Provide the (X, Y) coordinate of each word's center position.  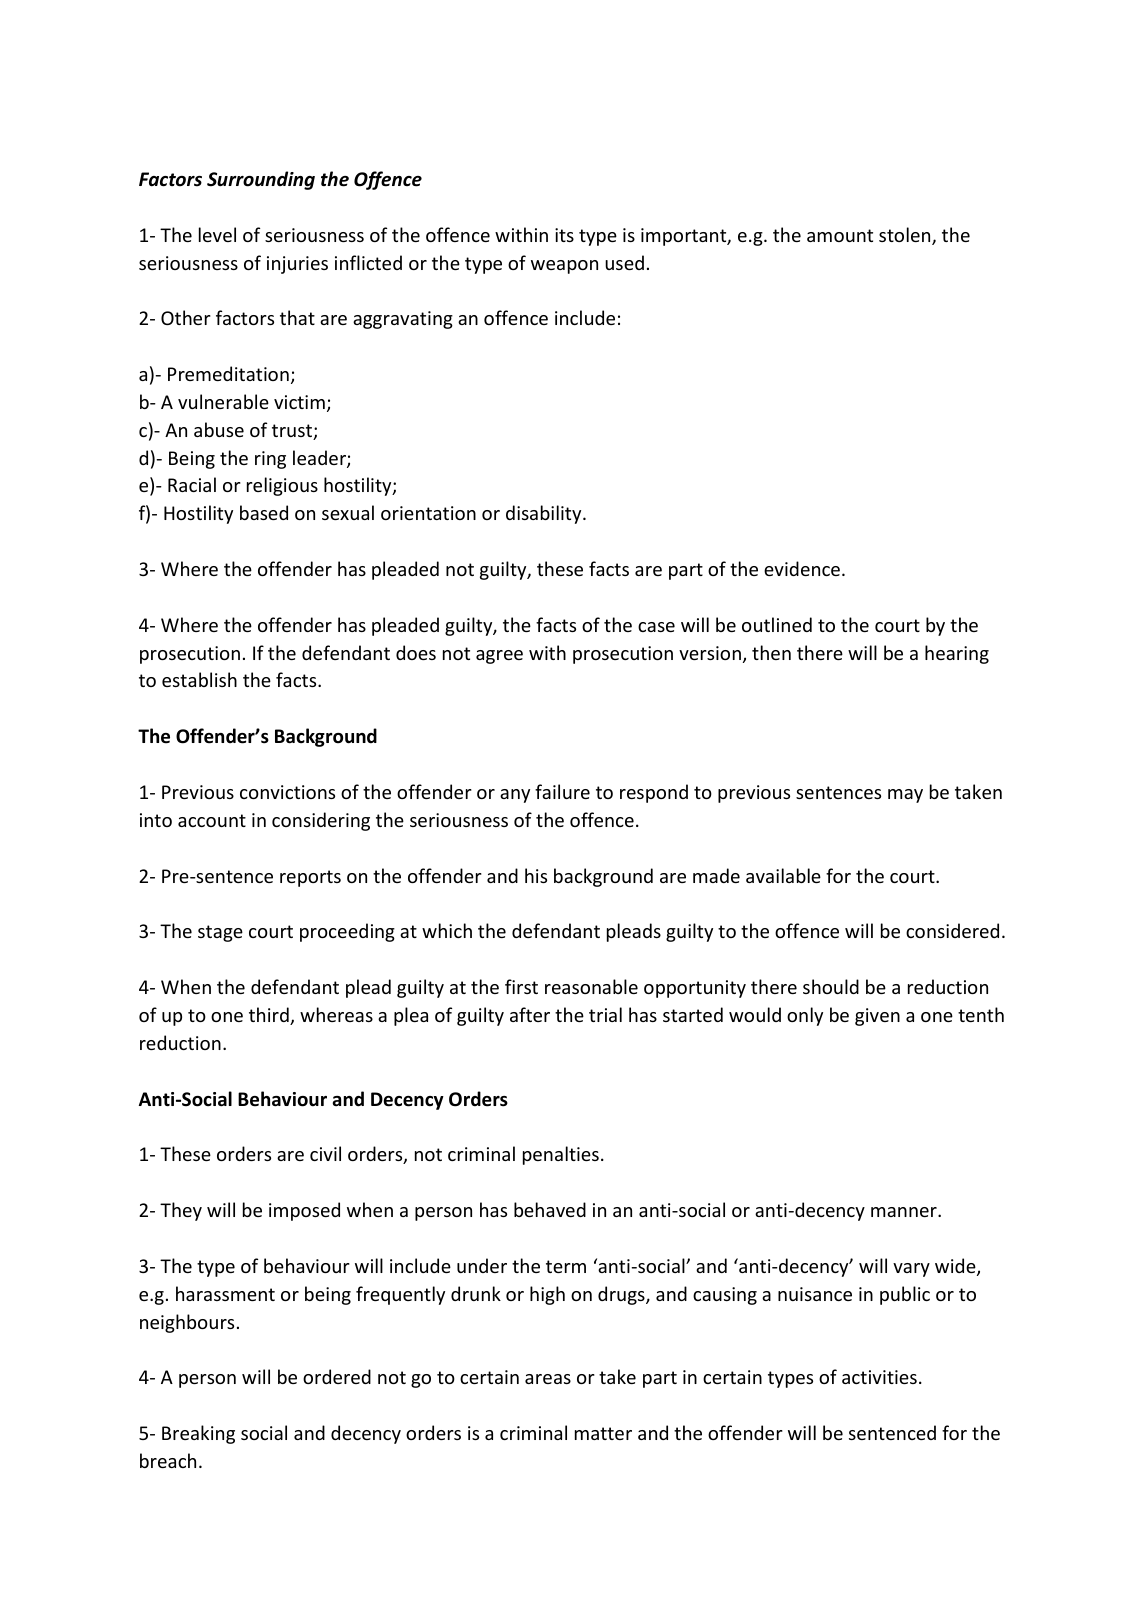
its (564, 235)
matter (603, 1433)
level (217, 234)
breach (168, 1460)
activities (879, 1377)
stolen (906, 236)
